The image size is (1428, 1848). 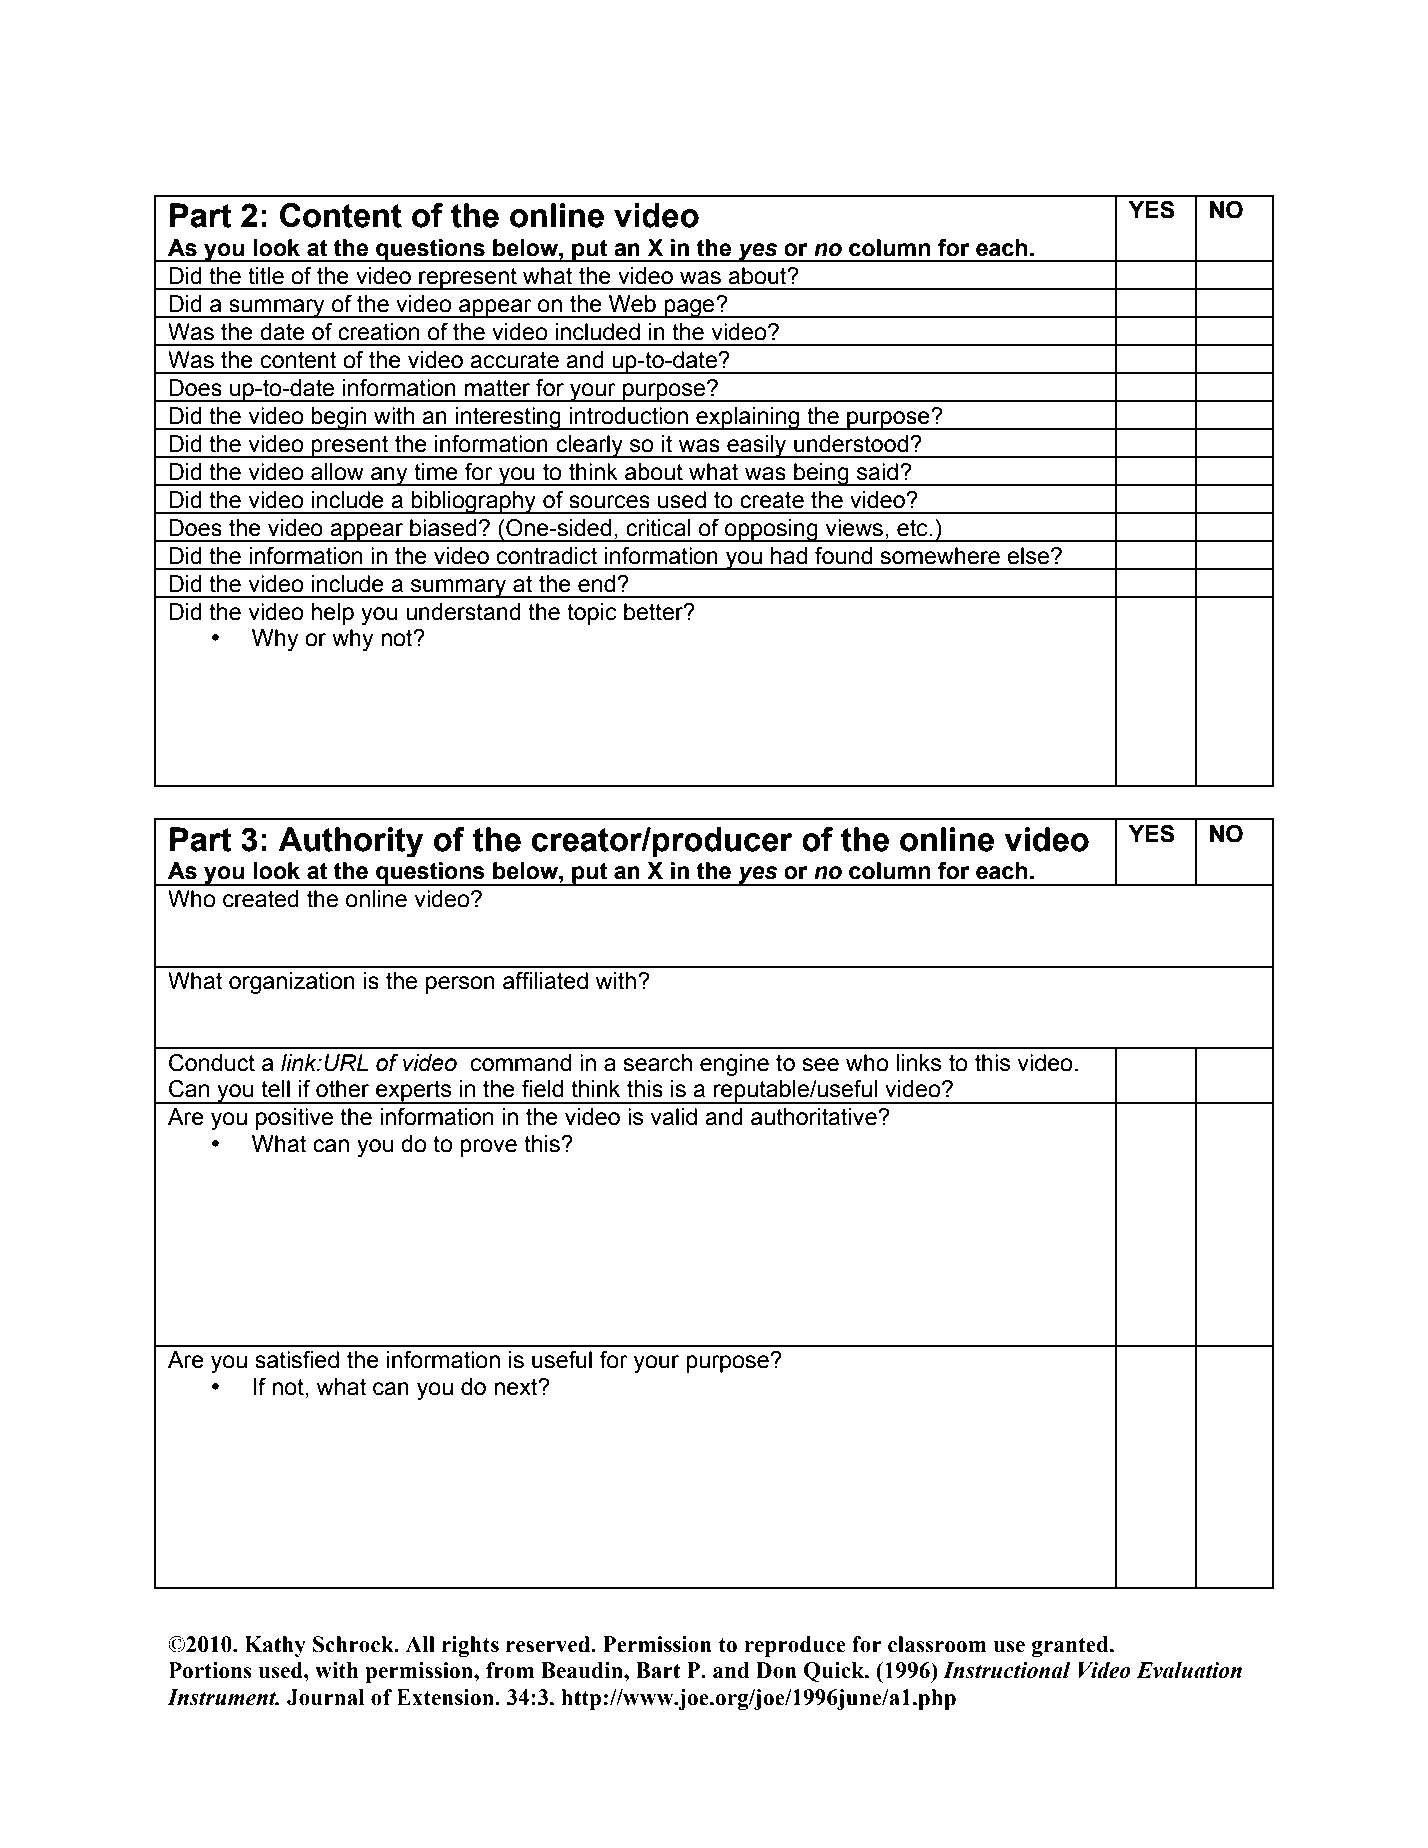 I want to click on help, so click(x=332, y=614).
